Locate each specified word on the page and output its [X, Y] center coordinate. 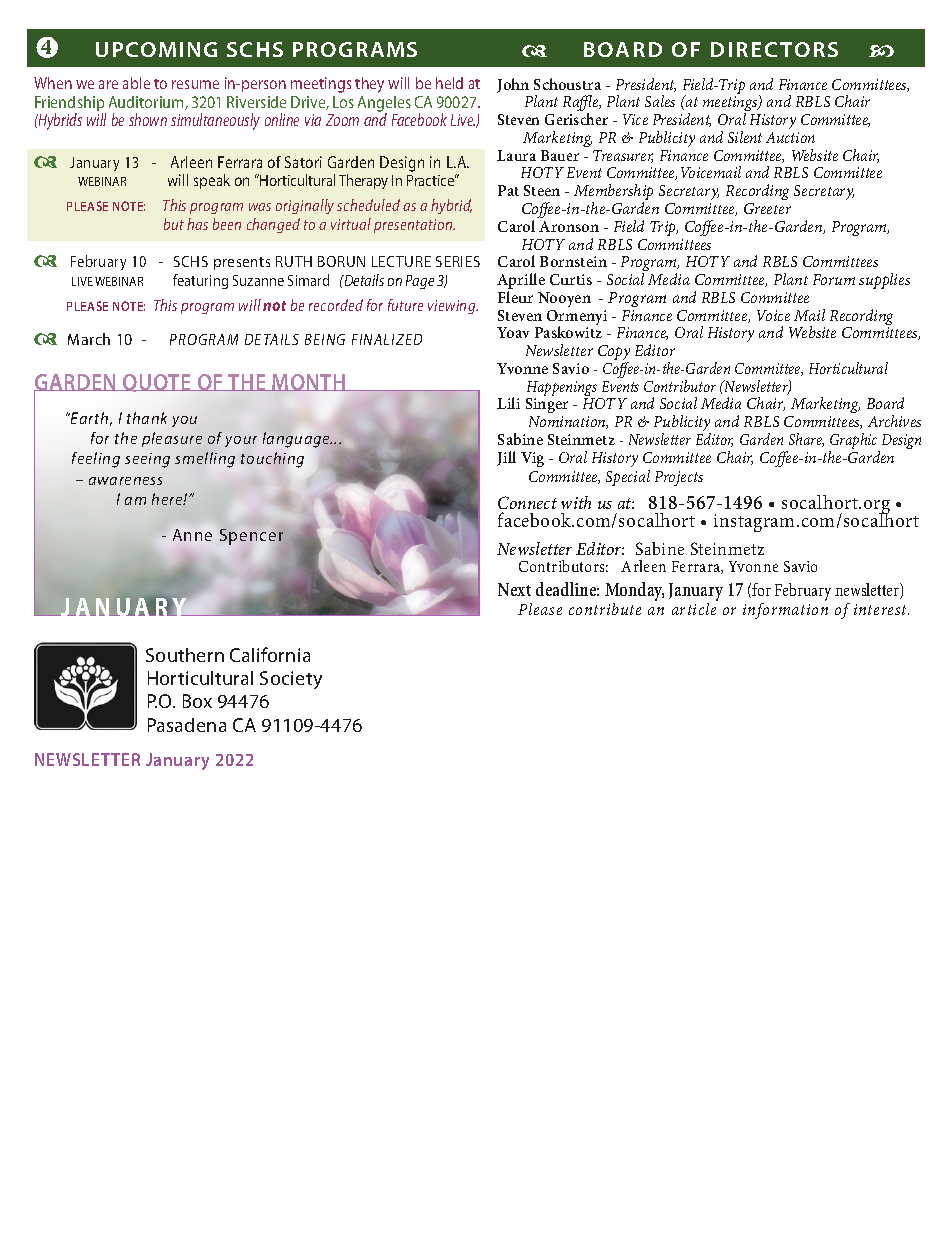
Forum [834, 279]
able [136, 83]
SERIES [458, 261]
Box [197, 701]
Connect [527, 502]
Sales [660, 101]
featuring [200, 281]
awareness [125, 481]
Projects [679, 478]
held [449, 83]
